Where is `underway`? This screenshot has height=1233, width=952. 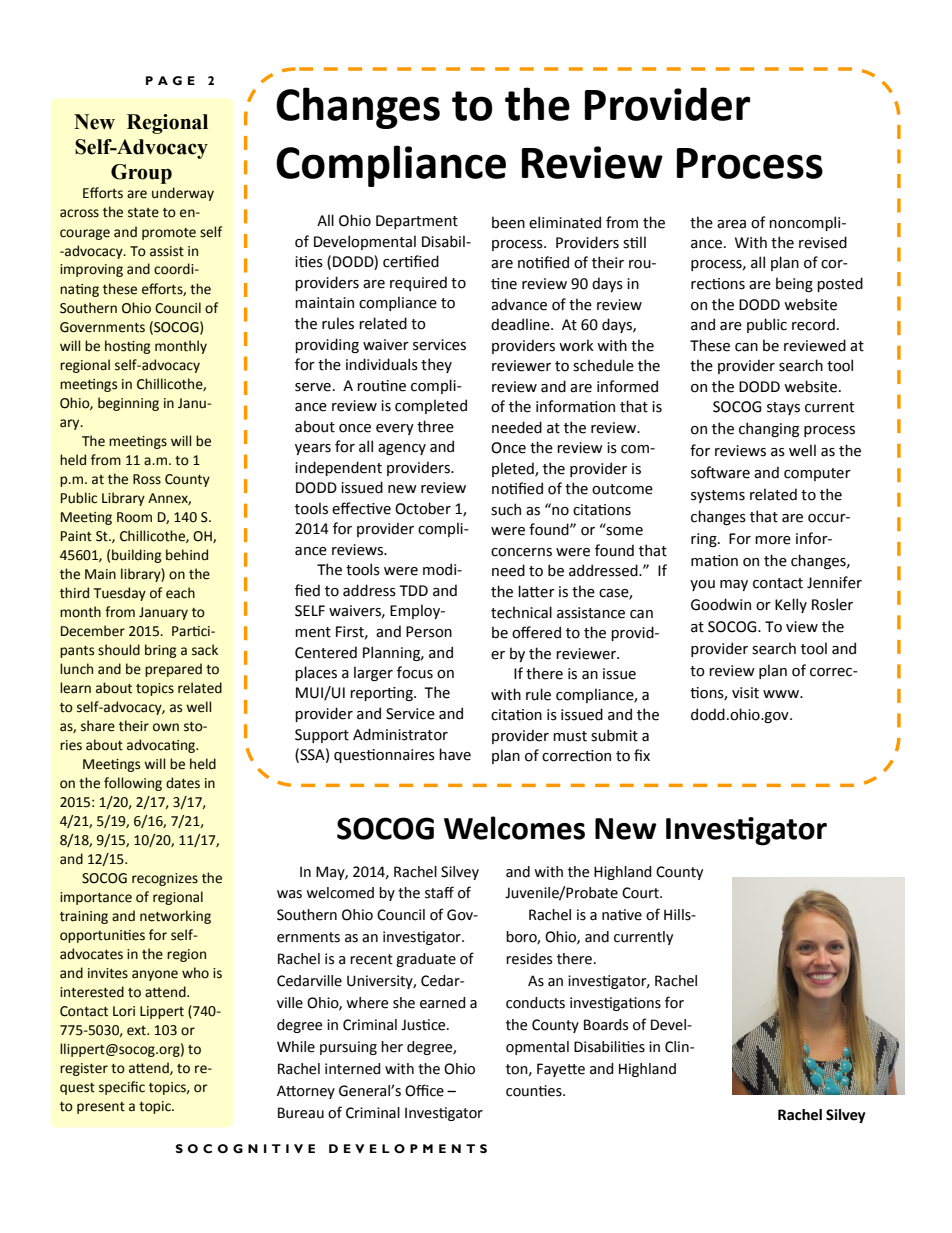 underway is located at coordinates (183, 194).
